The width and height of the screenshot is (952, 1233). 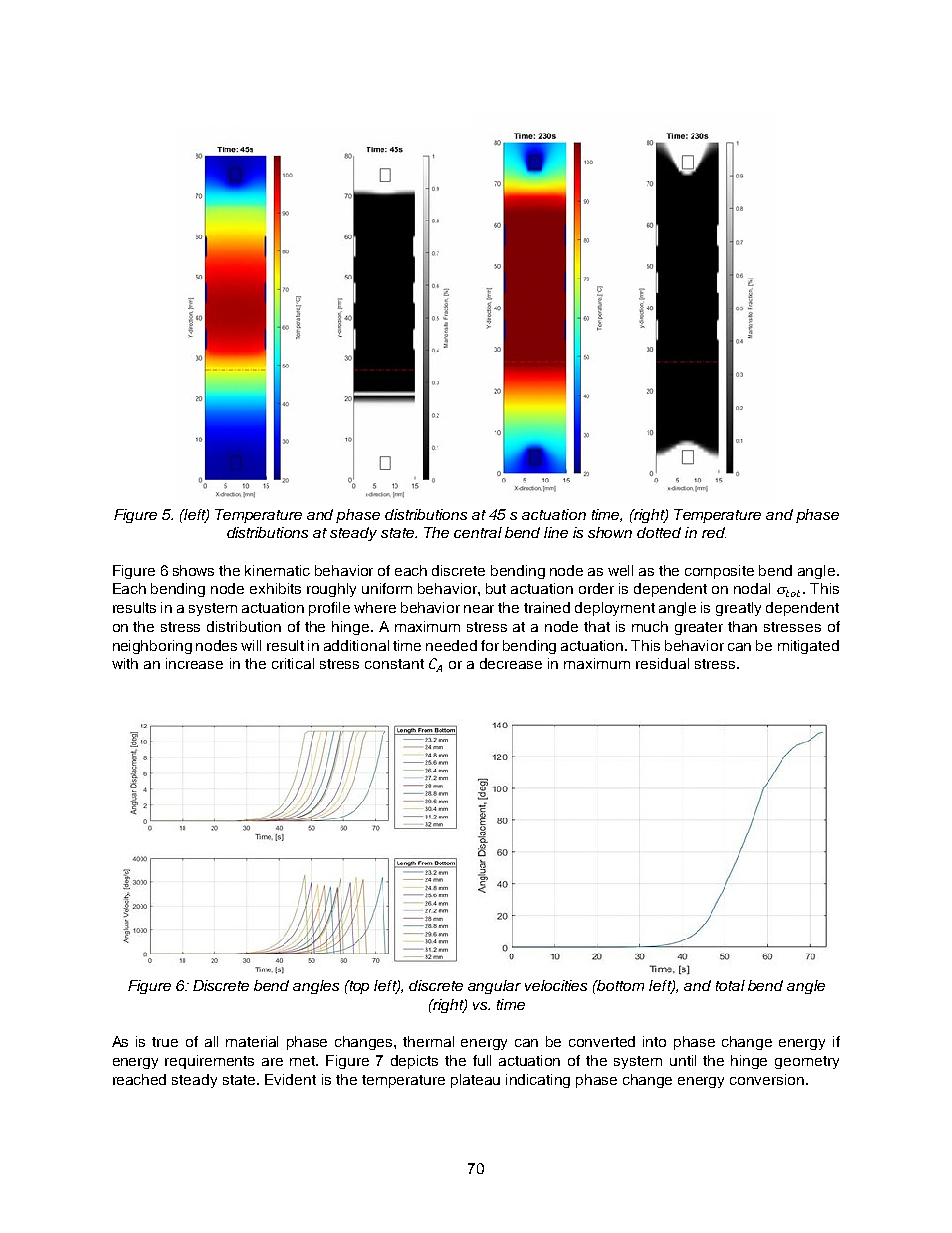 I want to click on all, so click(x=211, y=1041).
